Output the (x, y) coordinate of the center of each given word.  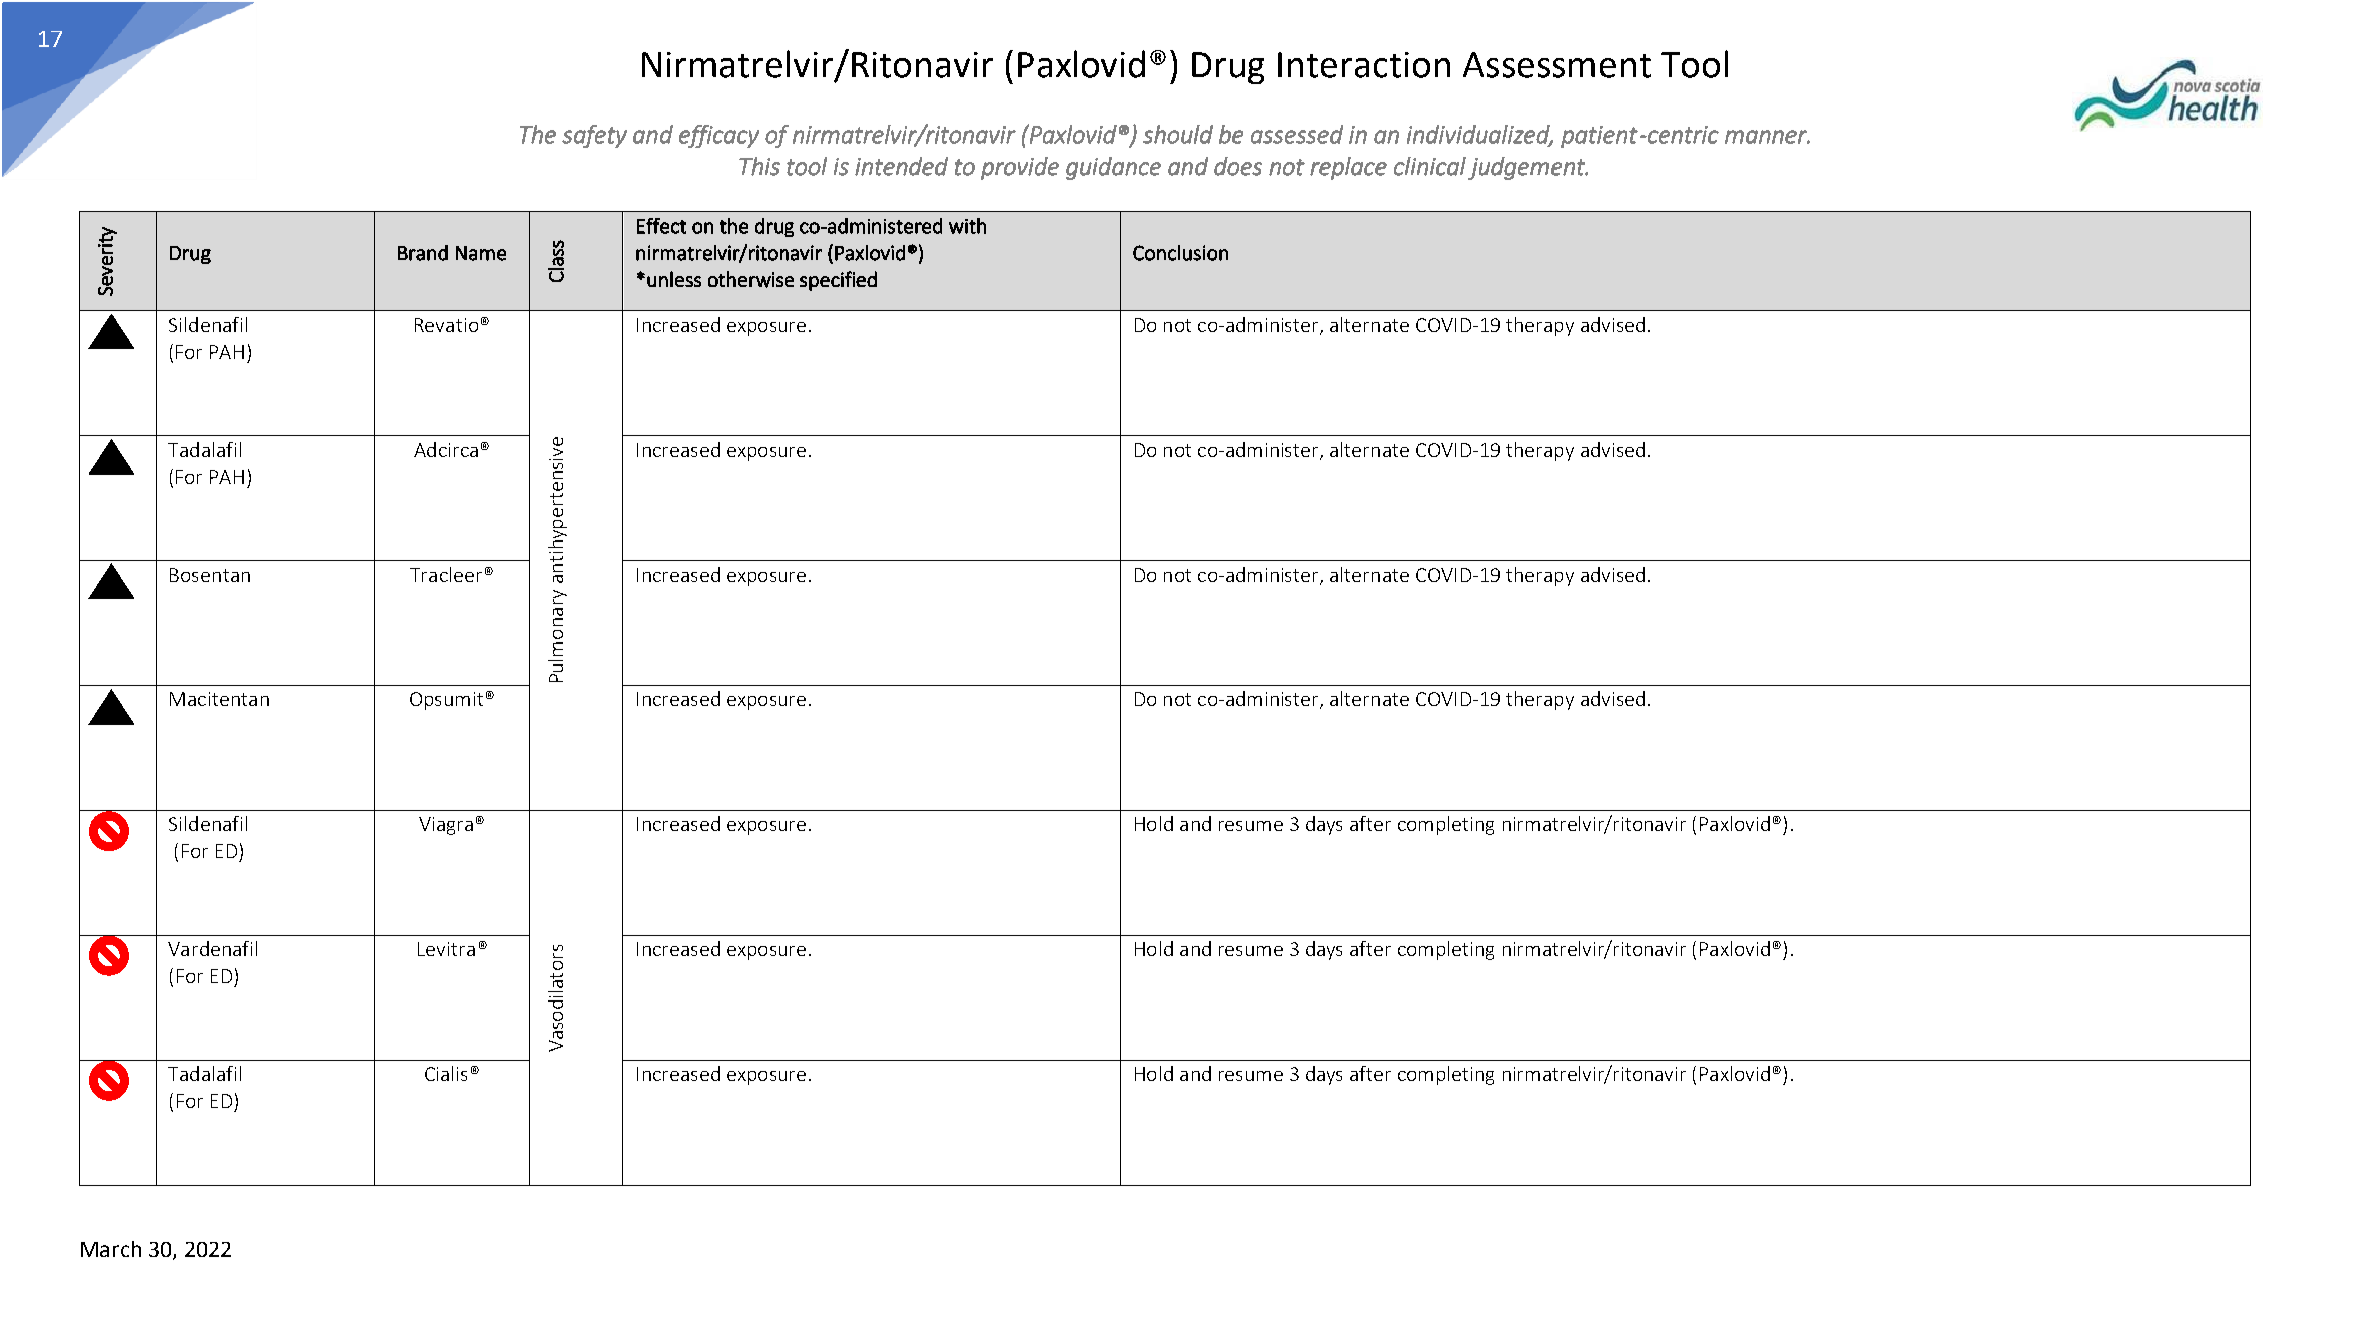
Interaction (1364, 65)
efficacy (719, 136)
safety (594, 136)
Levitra (446, 949)
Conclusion (1180, 253)
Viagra (446, 826)
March (111, 1249)
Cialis (446, 1073)
